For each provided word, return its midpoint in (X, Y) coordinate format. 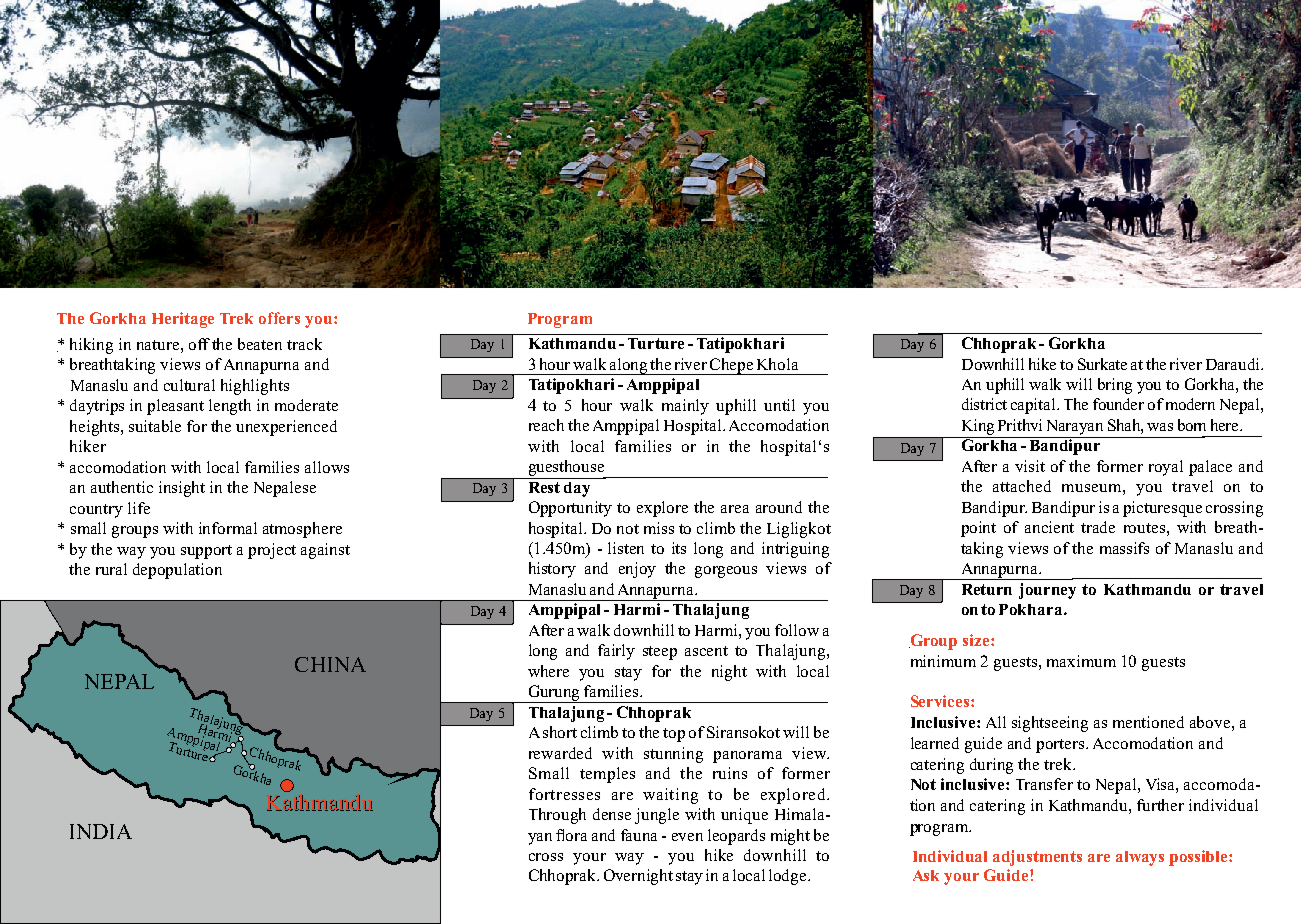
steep (660, 653)
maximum (1081, 661)
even (687, 837)
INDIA (101, 831)
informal (228, 528)
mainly (685, 407)
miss (659, 528)
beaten (260, 344)
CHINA (330, 664)
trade (1098, 527)
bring (1115, 386)
